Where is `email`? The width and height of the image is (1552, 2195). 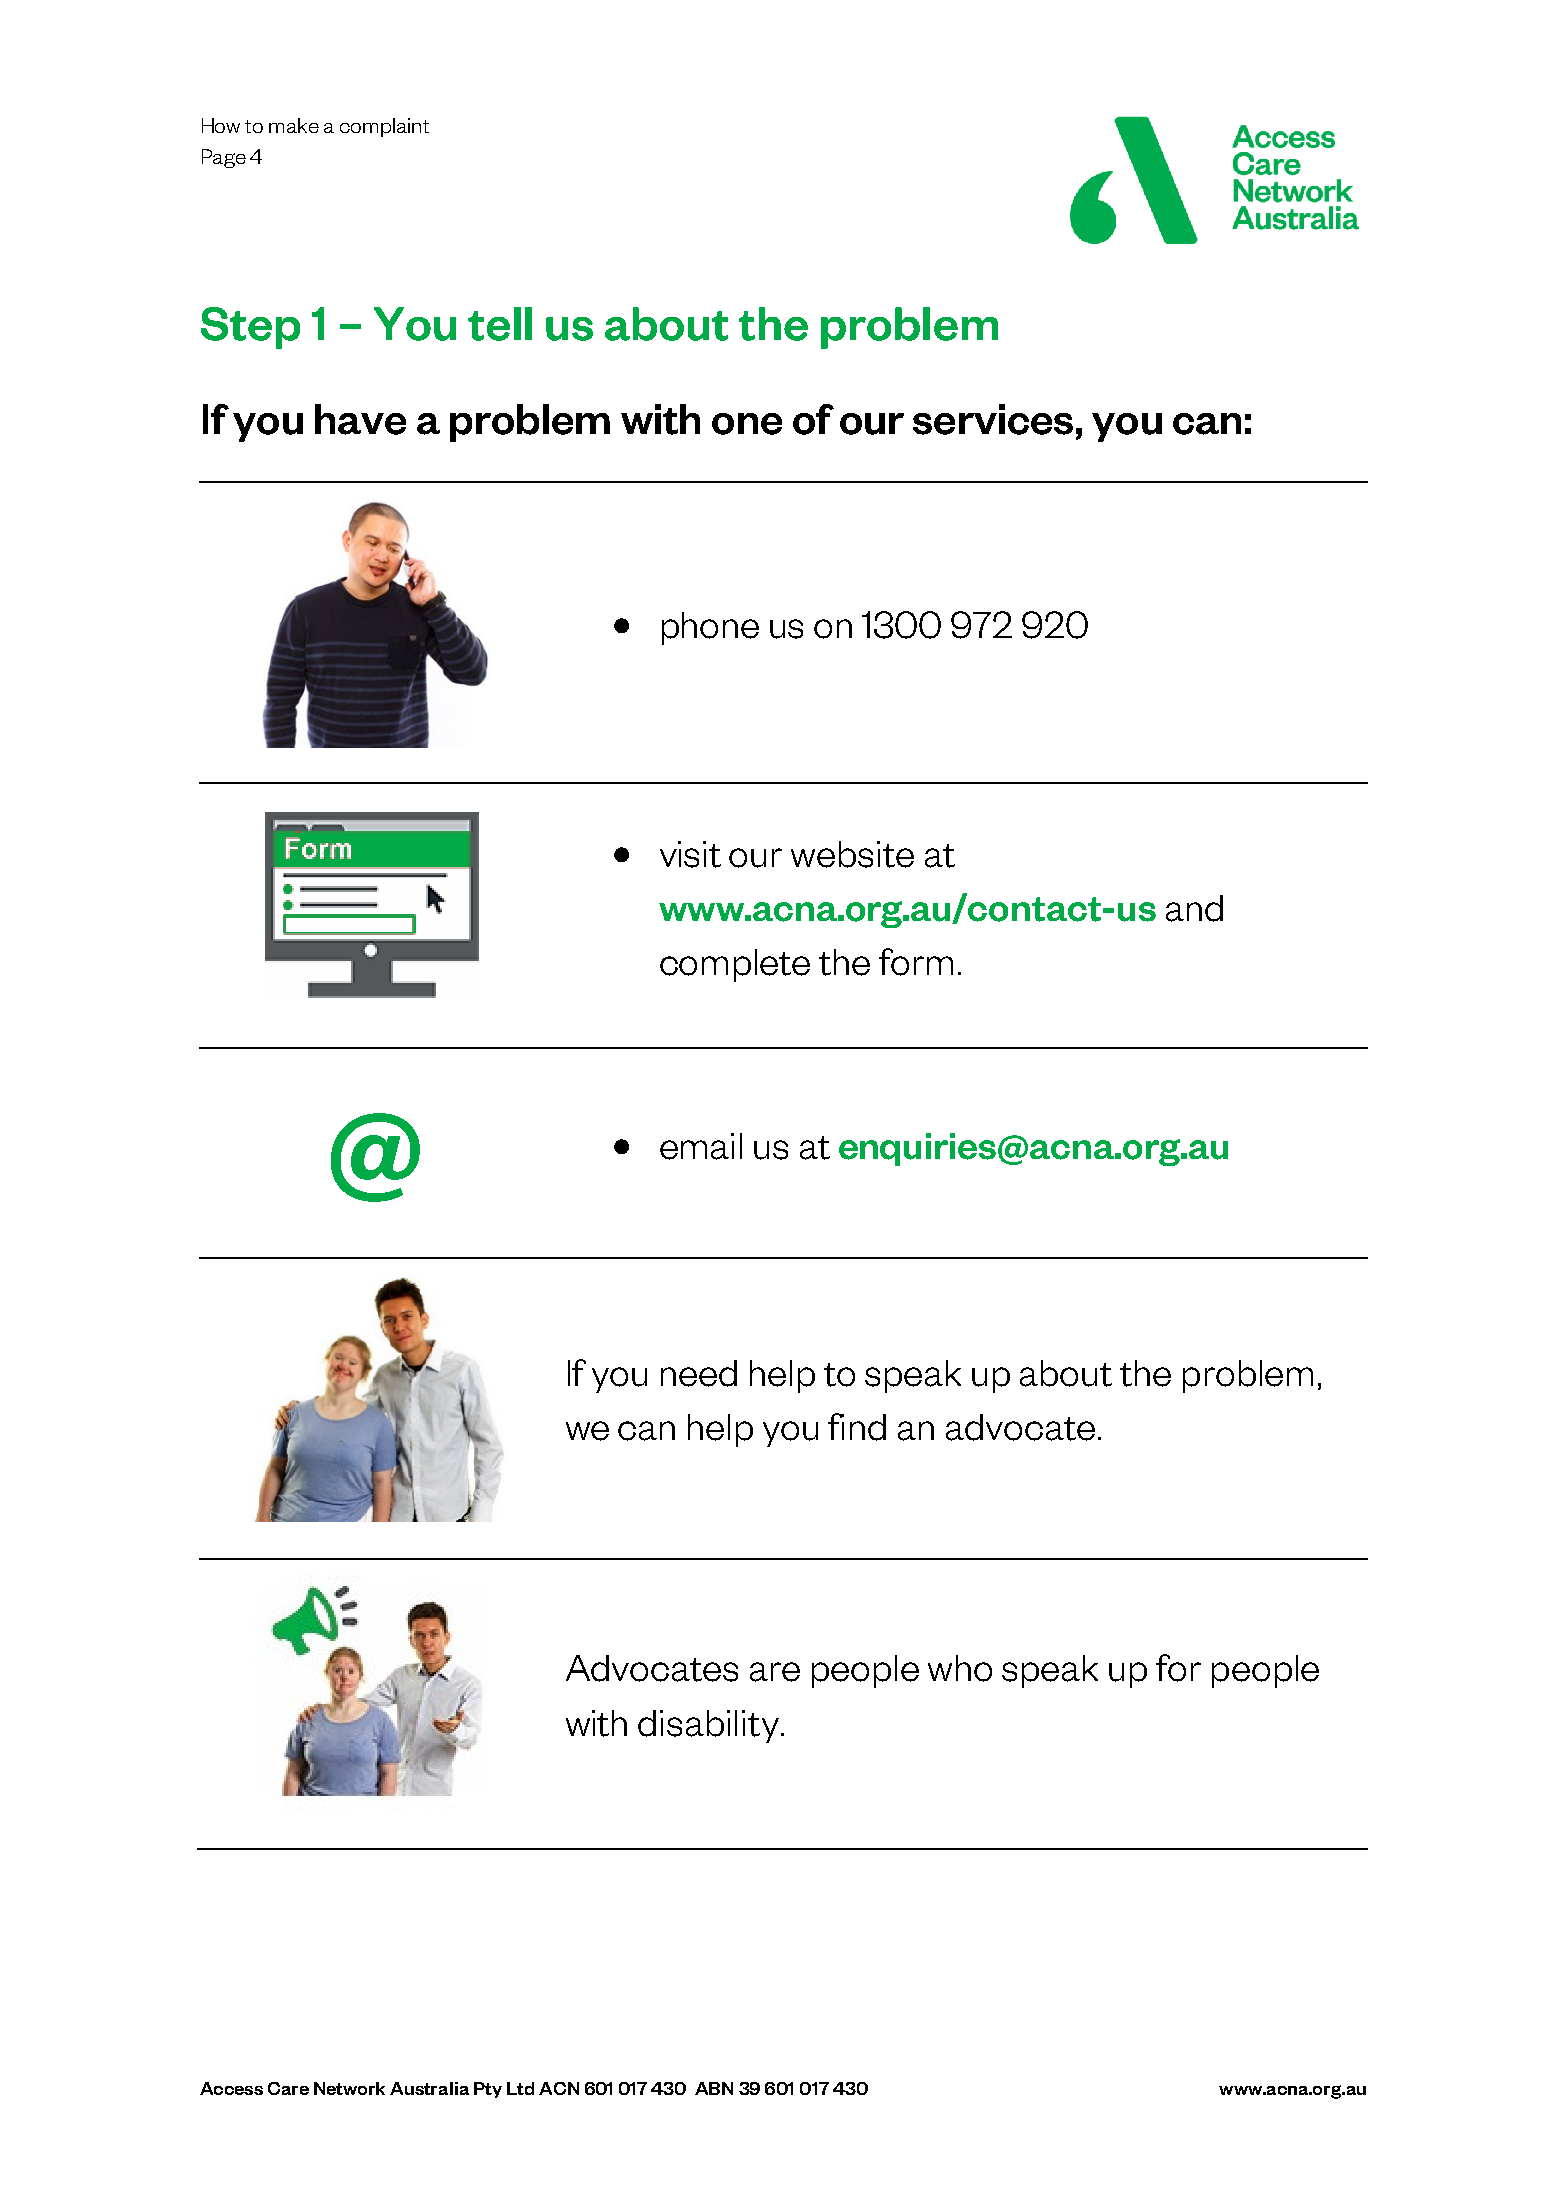 email is located at coordinates (701, 1146).
